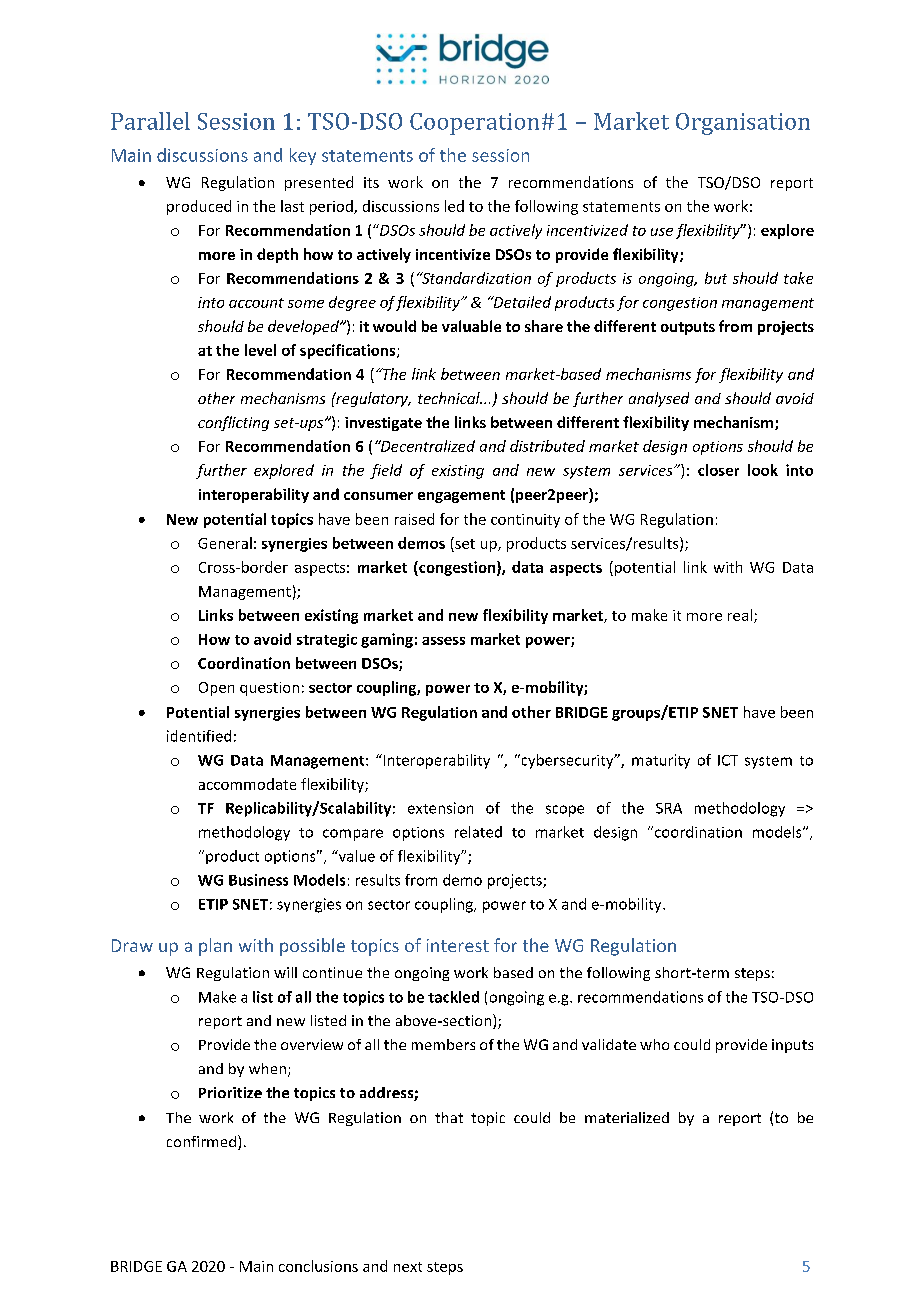 The width and height of the page is (924, 1308). I want to click on its, so click(371, 182).
